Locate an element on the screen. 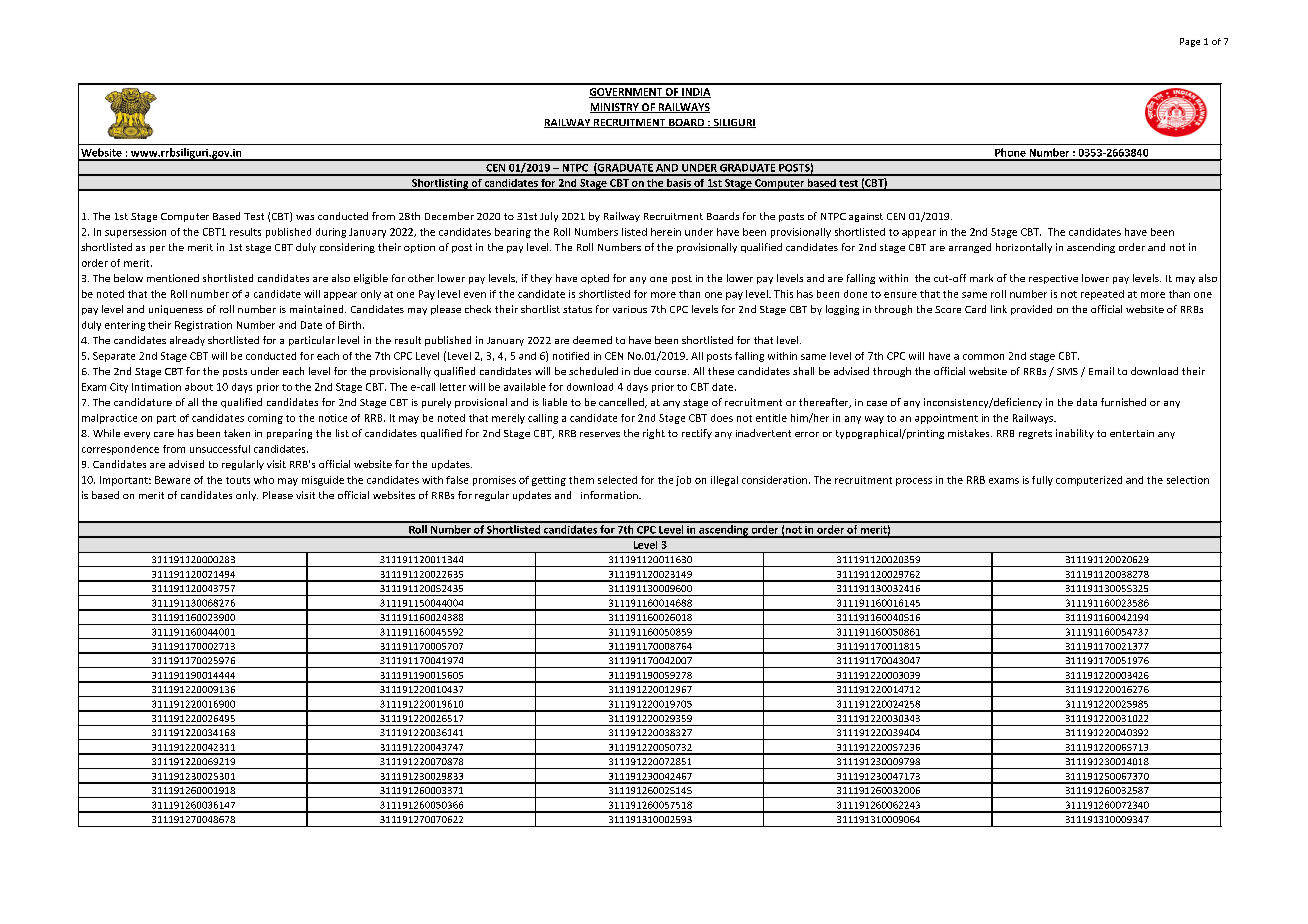 The image size is (1308, 924). GOVERNMENT is located at coordinates (626, 93).
